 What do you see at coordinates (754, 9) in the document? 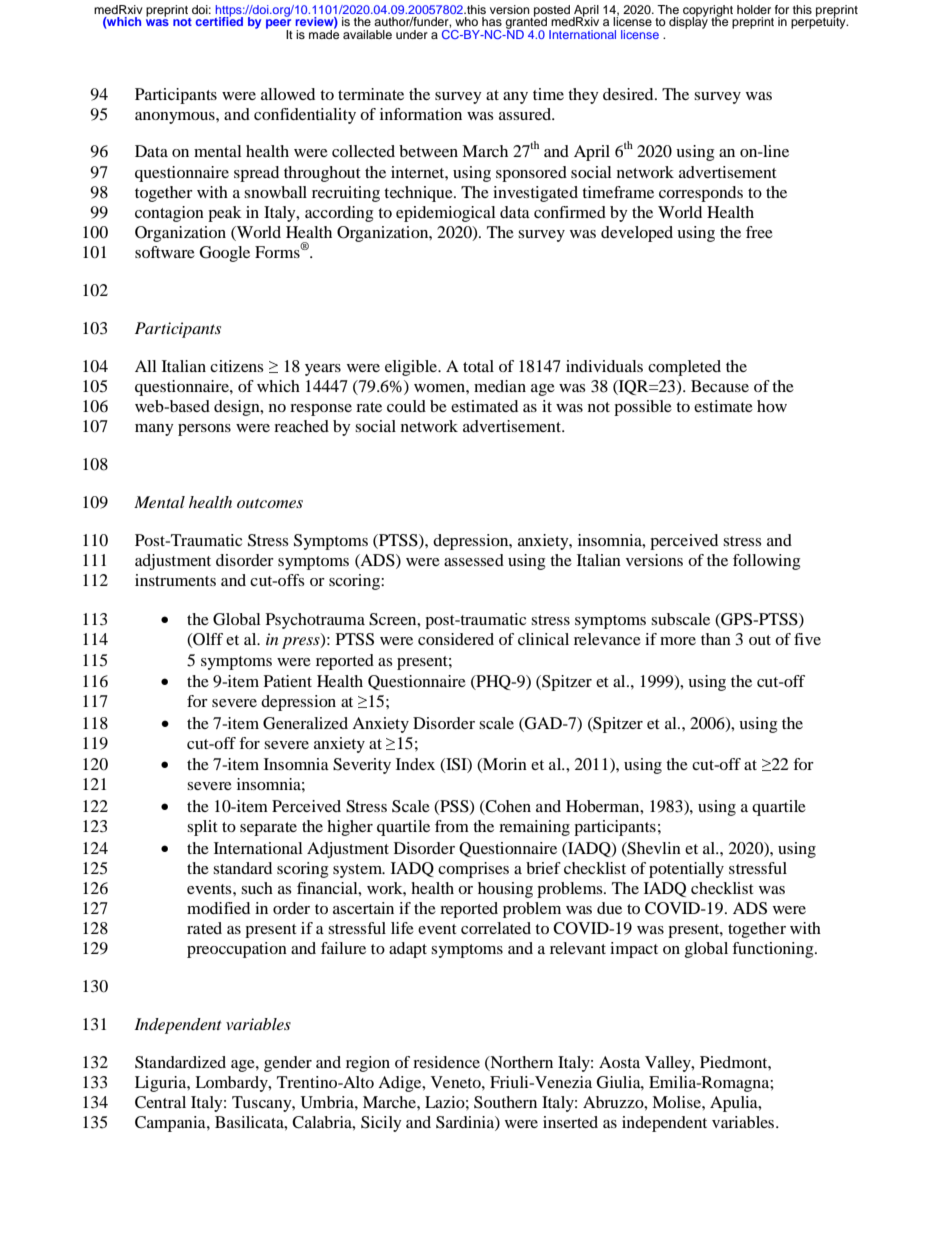
I see `holder` at bounding box center [754, 9].
